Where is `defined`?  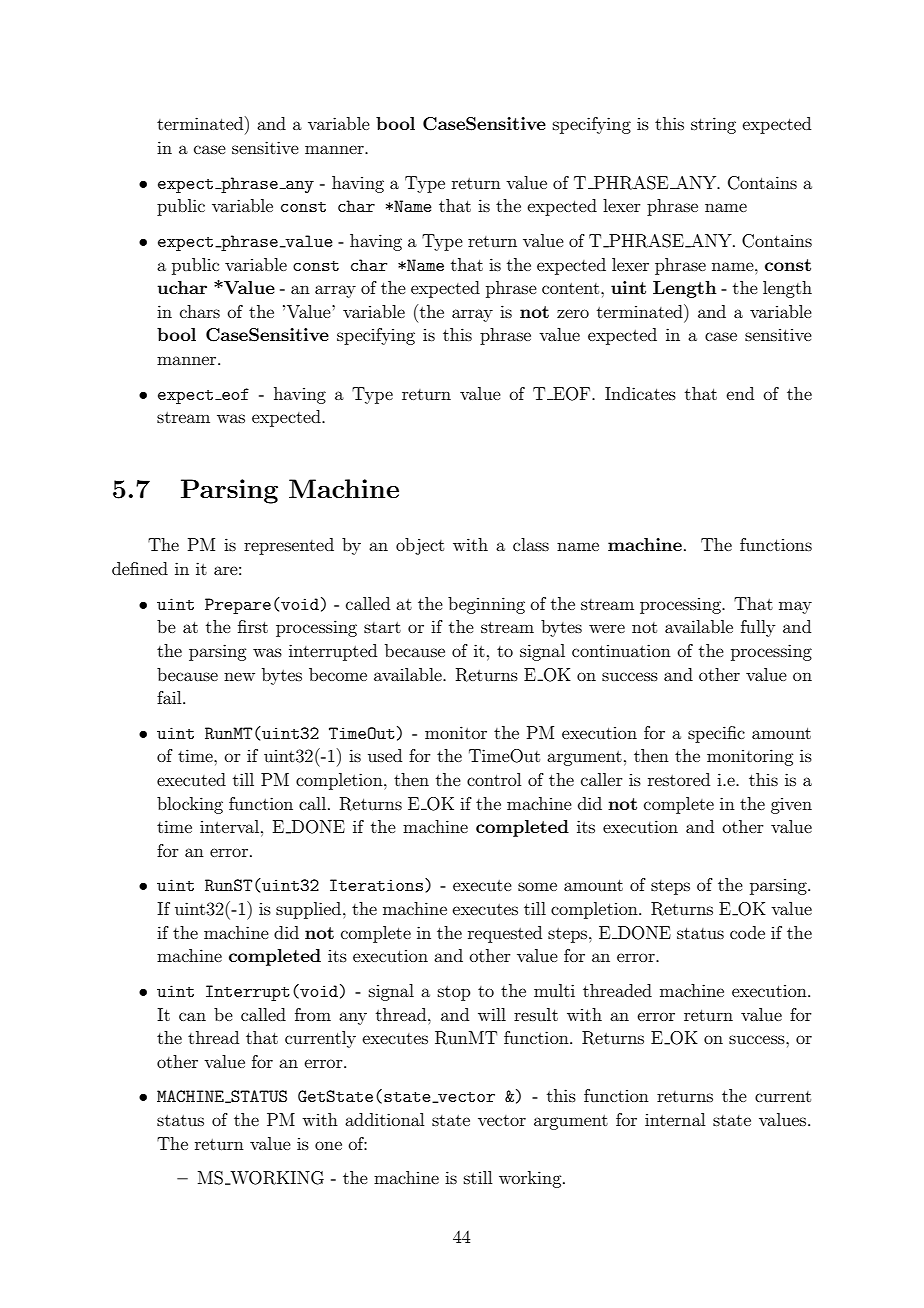 defined is located at coordinates (140, 568).
